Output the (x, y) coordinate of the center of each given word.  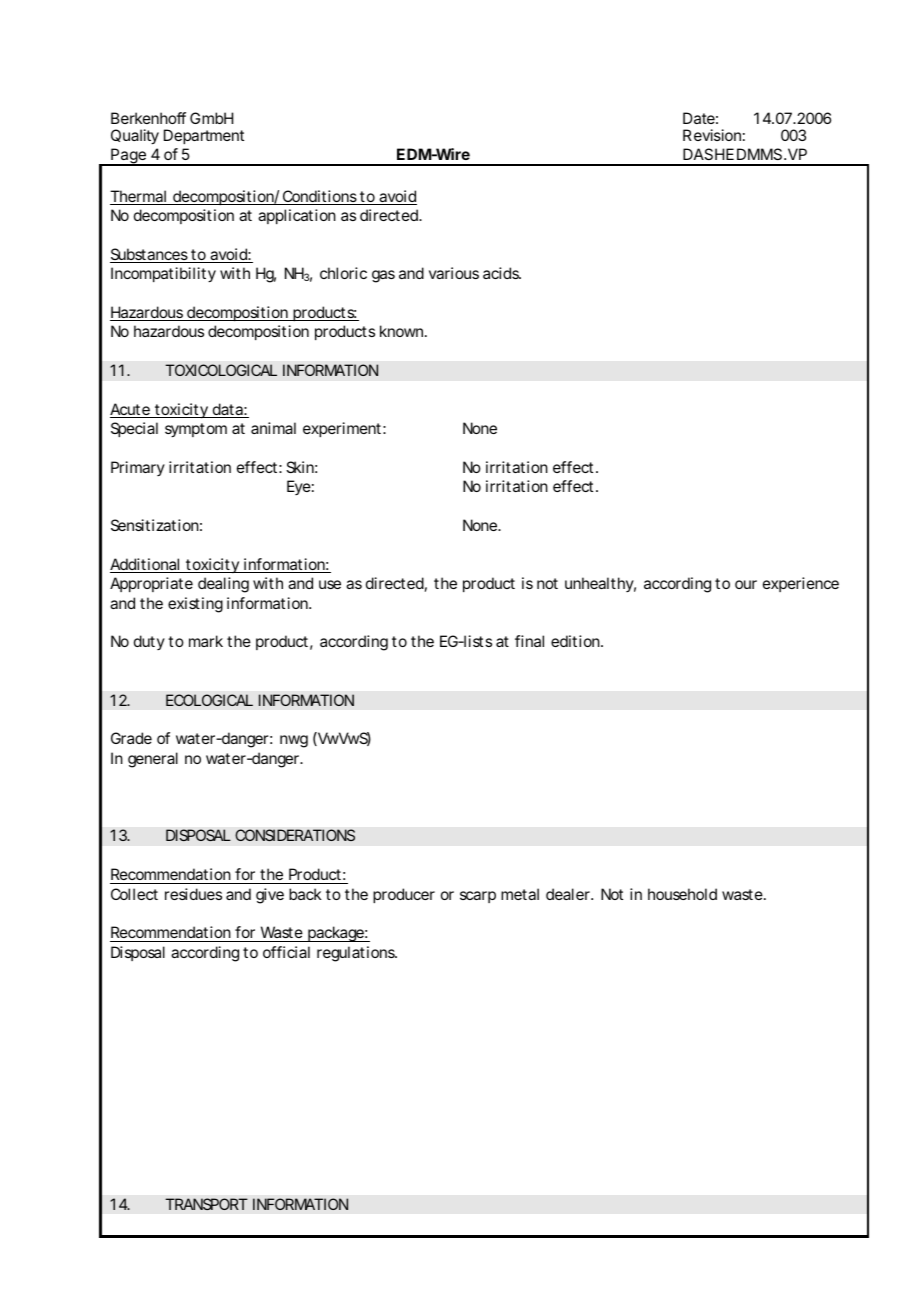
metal (520, 894)
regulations (357, 954)
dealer (569, 894)
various (454, 273)
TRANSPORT (206, 1204)
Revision (712, 135)
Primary (138, 468)
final (529, 641)
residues (193, 894)
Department (204, 136)
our (746, 584)
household (682, 894)
